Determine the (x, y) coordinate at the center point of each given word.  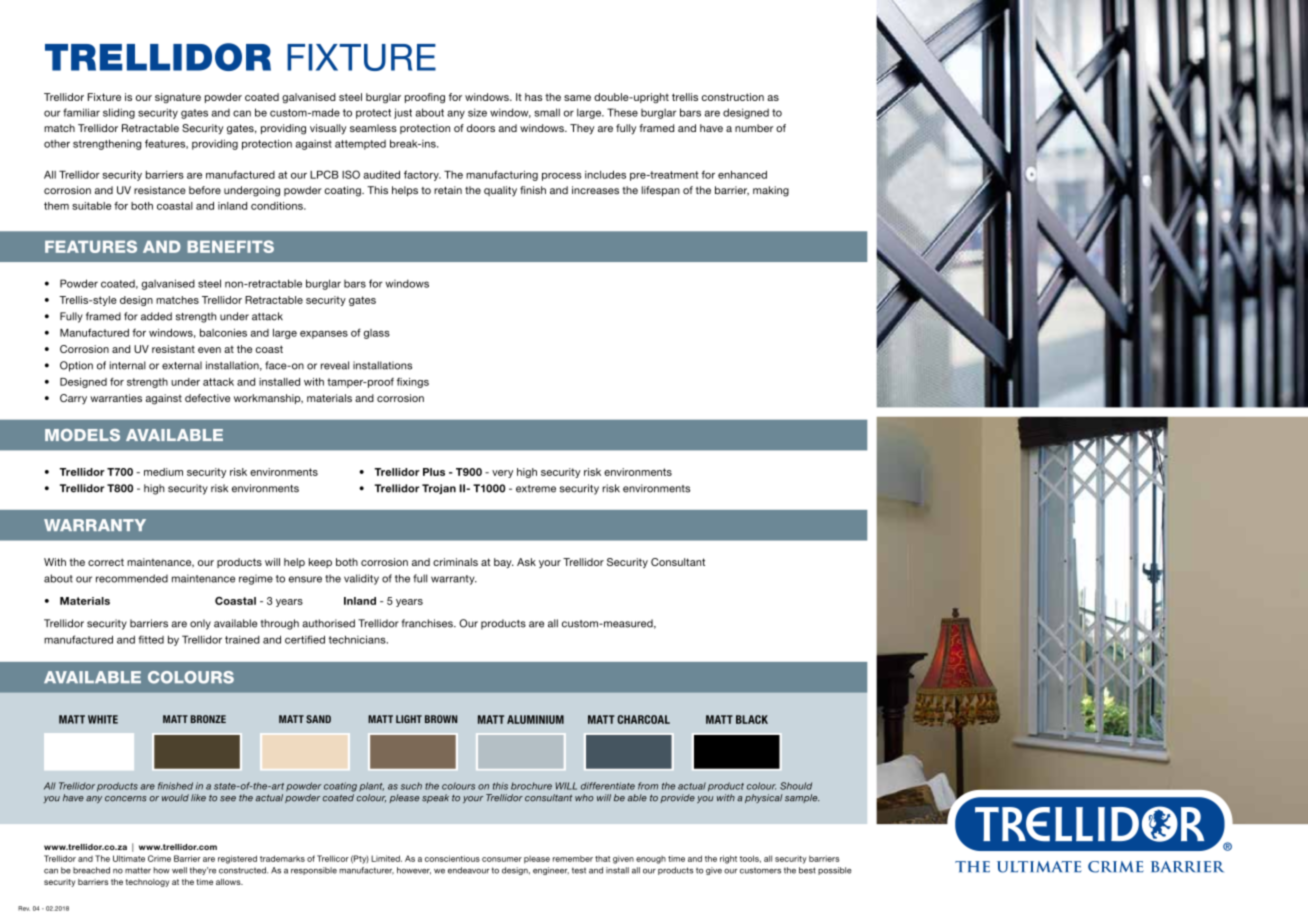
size (477, 112)
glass (377, 334)
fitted (151, 639)
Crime (159, 858)
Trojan (439, 489)
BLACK (752, 719)
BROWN (441, 719)
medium (163, 472)
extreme (536, 489)
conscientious (452, 858)
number (754, 128)
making (771, 191)
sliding (119, 113)
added (156, 316)
